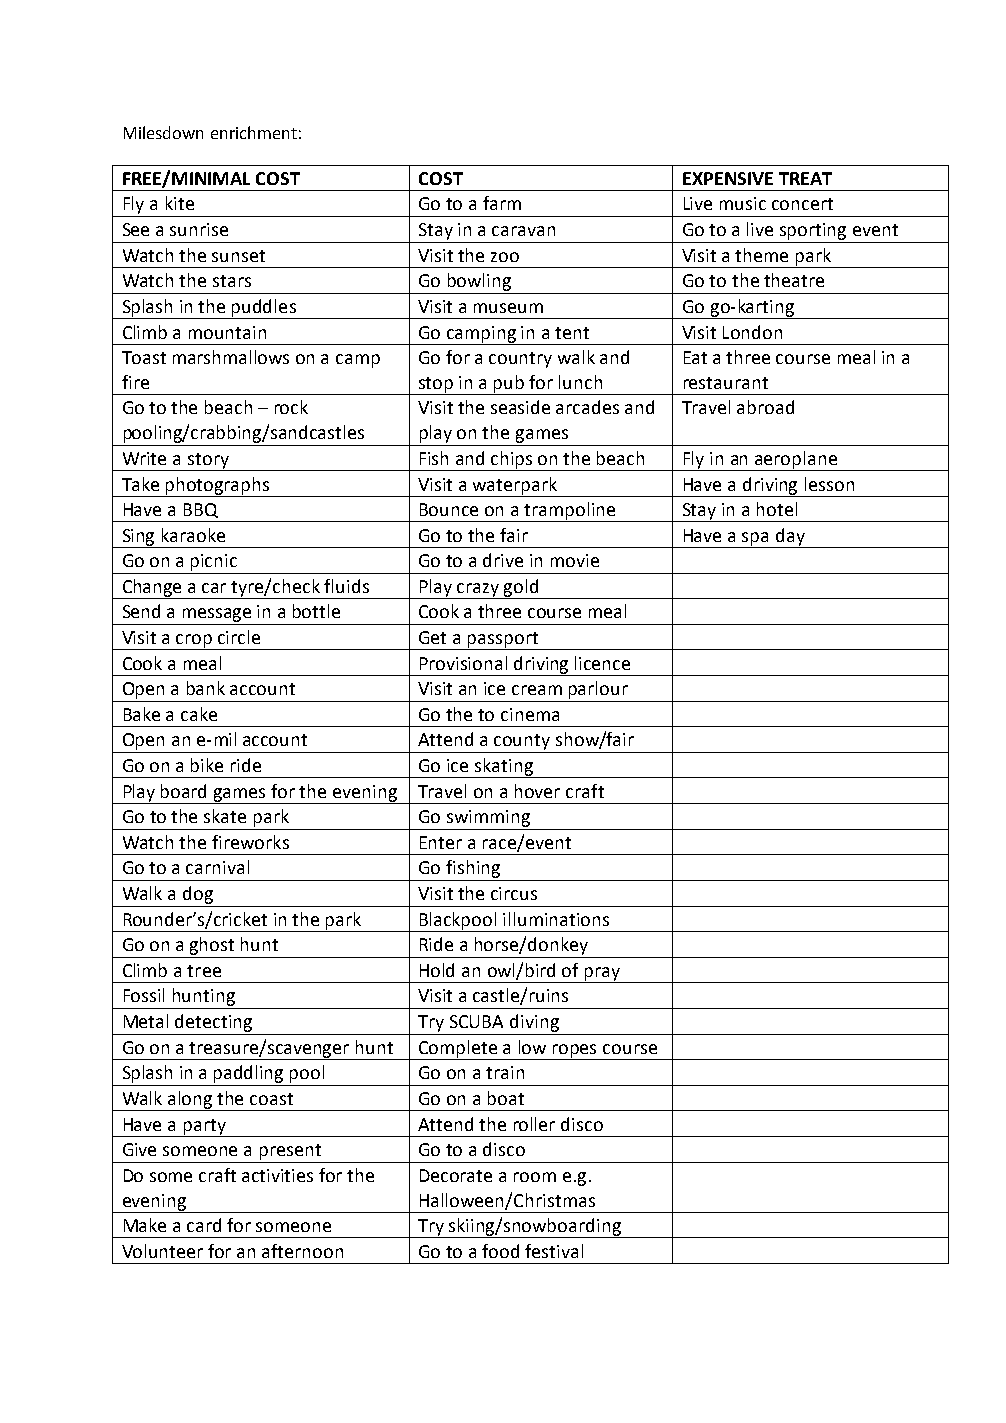 Image resolution: width=1006 pixels, height=1423 pixels. Describe the element at coordinates (756, 540) in the screenshot. I see `spa` at that location.
